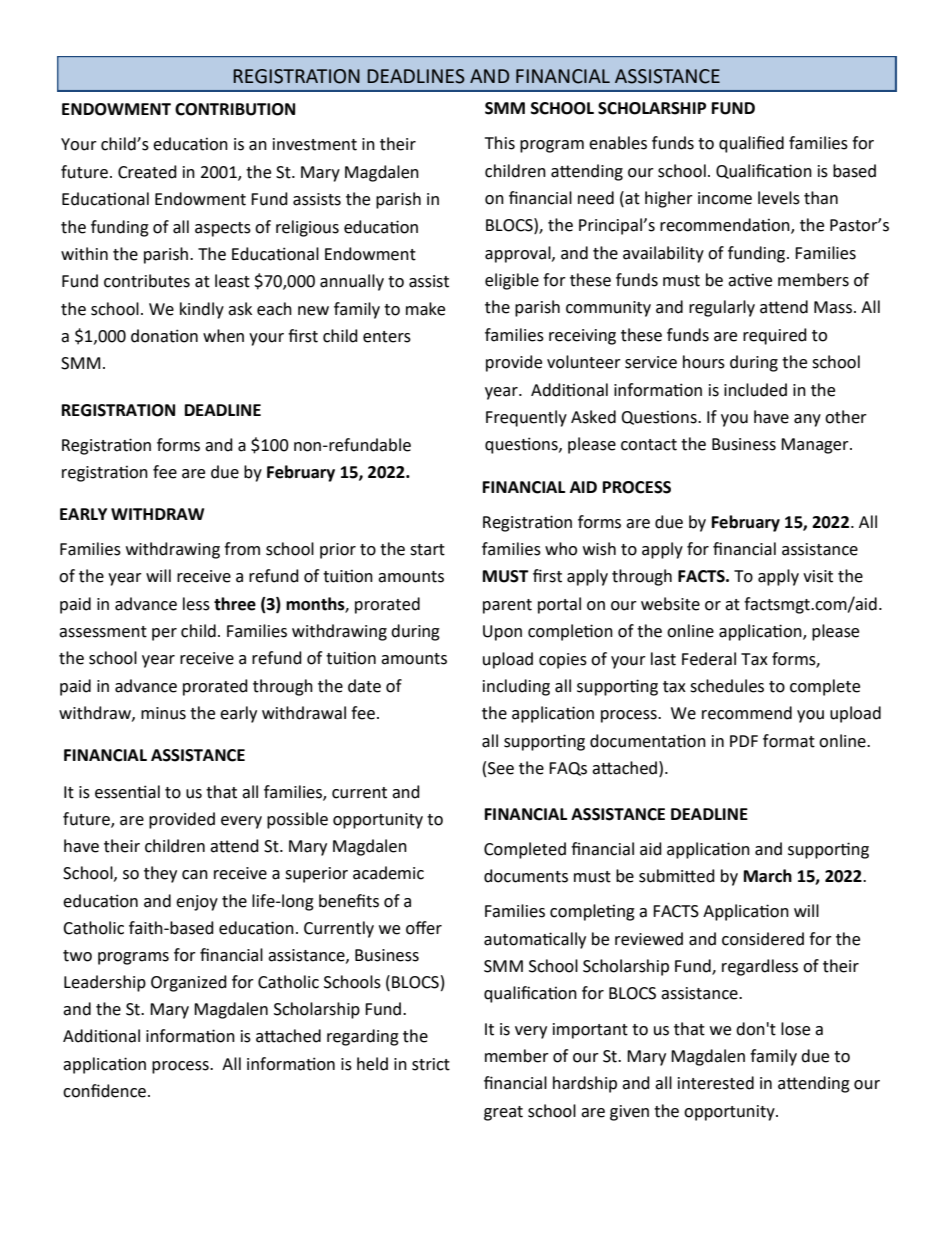 The height and width of the screenshot is (1233, 952). Describe the element at coordinates (147, 172) in the screenshot. I see `Created` at that location.
